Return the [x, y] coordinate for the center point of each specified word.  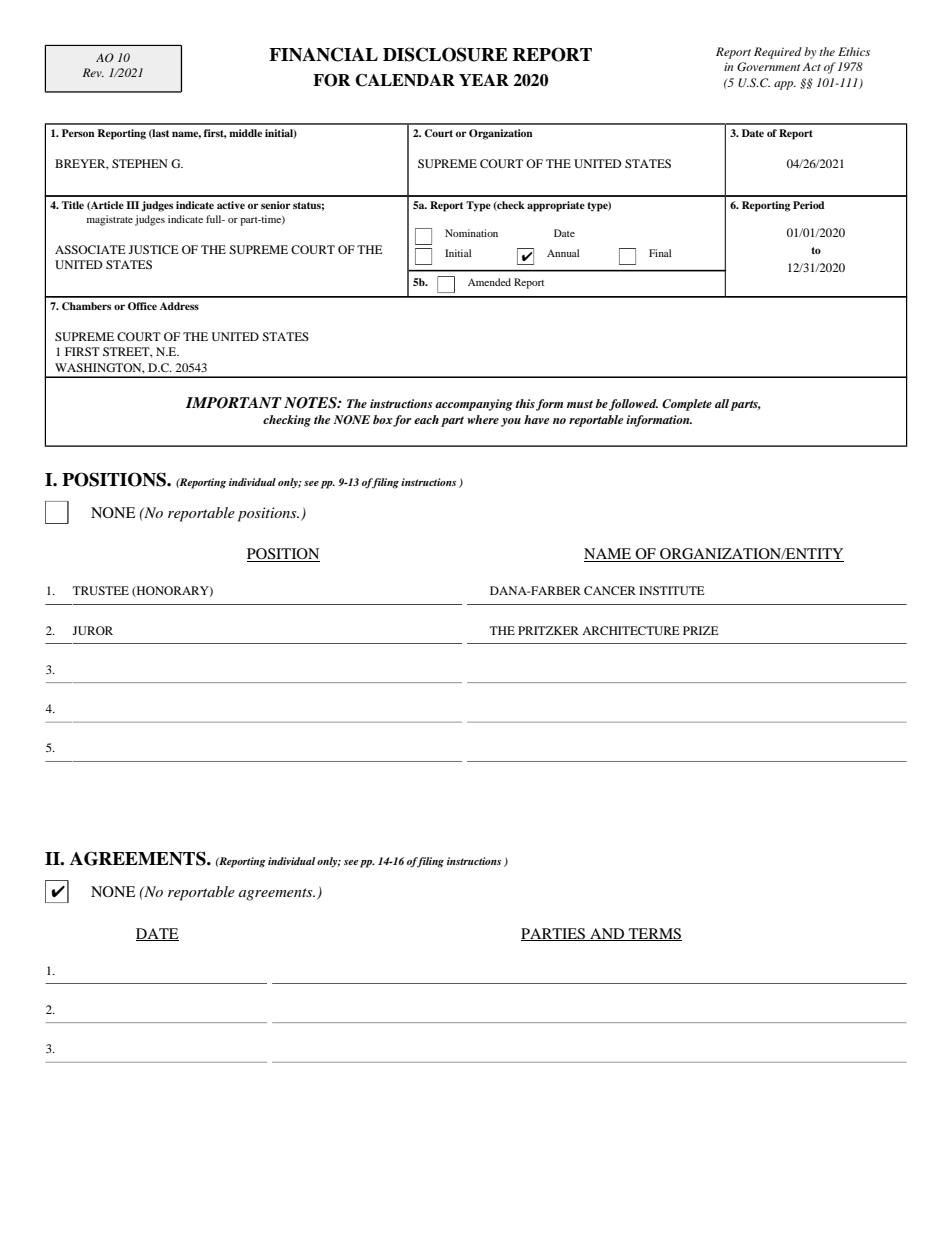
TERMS [654, 934]
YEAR [484, 80]
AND [607, 934]
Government [768, 67]
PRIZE [701, 630]
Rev [93, 72]
